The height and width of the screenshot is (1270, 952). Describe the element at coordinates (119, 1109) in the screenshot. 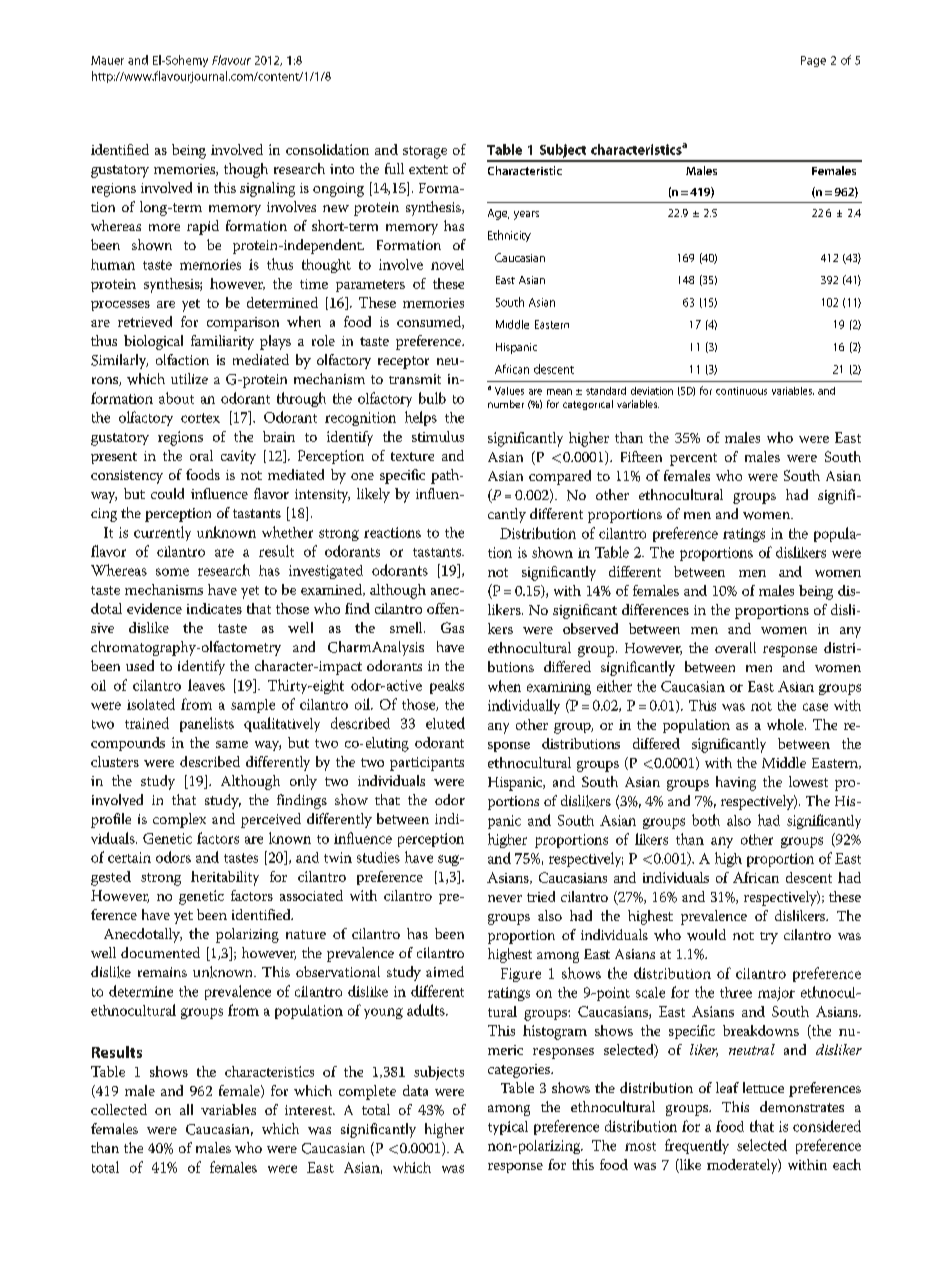

I see `collected` at that location.
